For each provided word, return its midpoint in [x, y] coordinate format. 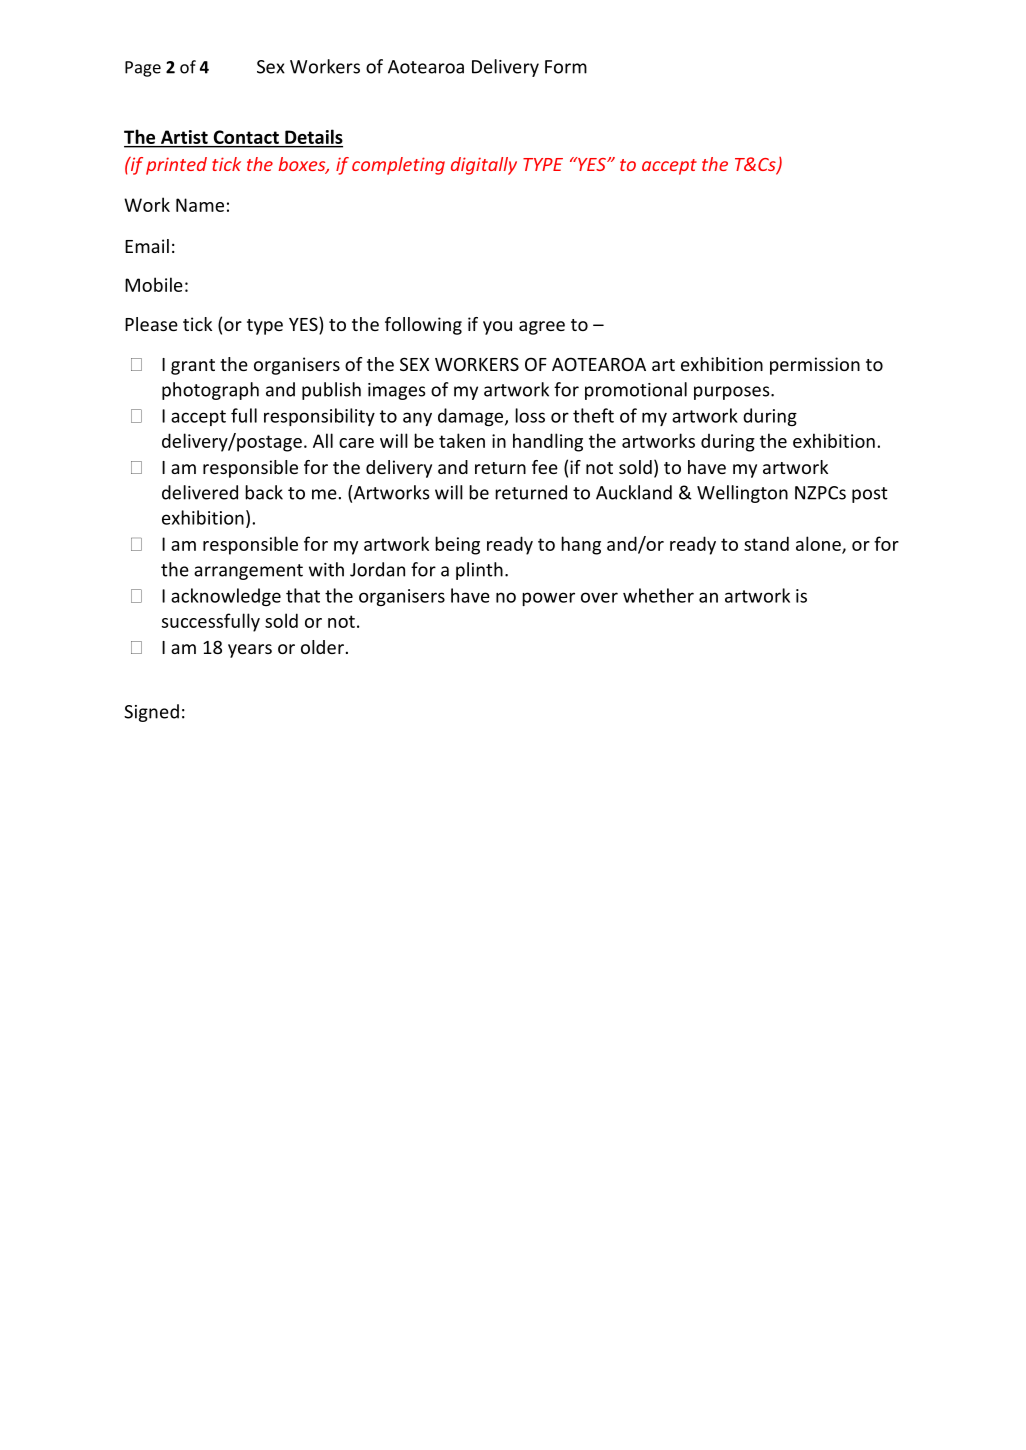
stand [766, 543]
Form [566, 67]
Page [143, 69]
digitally [484, 166]
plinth [479, 571]
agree [542, 328]
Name [200, 205]
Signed [151, 713]
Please [151, 324]
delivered [200, 492]
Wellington [742, 494]
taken [462, 440]
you [497, 328]
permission [815, 366]
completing [398, 166]
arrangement [248, 572]
